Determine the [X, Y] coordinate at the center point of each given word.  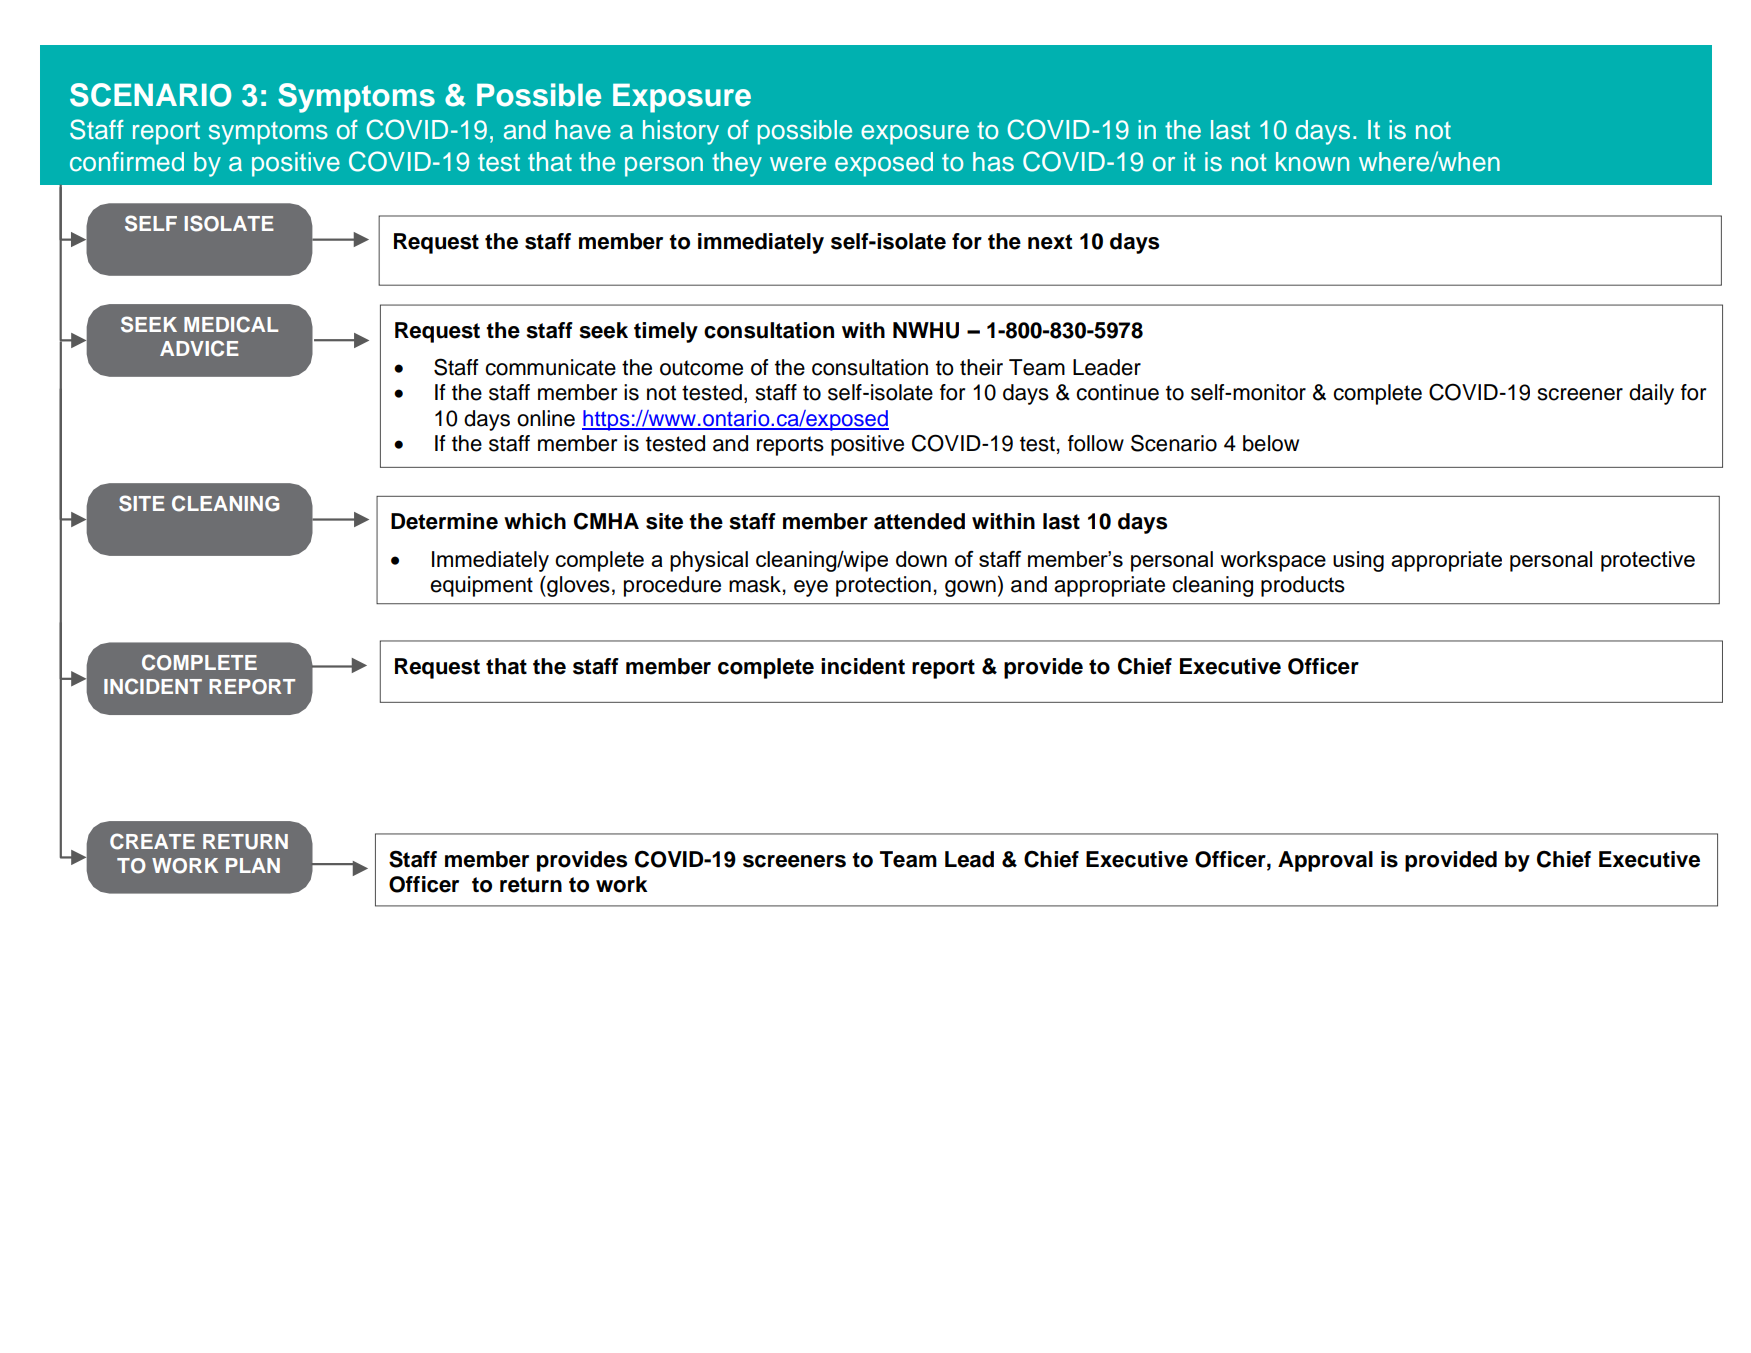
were [798, 164]
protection [883, 586]
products [1303, 586]
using [1358, 561]
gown [970, 588]
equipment [481, 586]
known [1312, 162]
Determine [444, 521]
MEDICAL [231, 324]
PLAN [253, 865]
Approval [1325, 861]
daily [1651, 394]
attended [919, 521]
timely [666, 332]
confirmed [127, 162]
